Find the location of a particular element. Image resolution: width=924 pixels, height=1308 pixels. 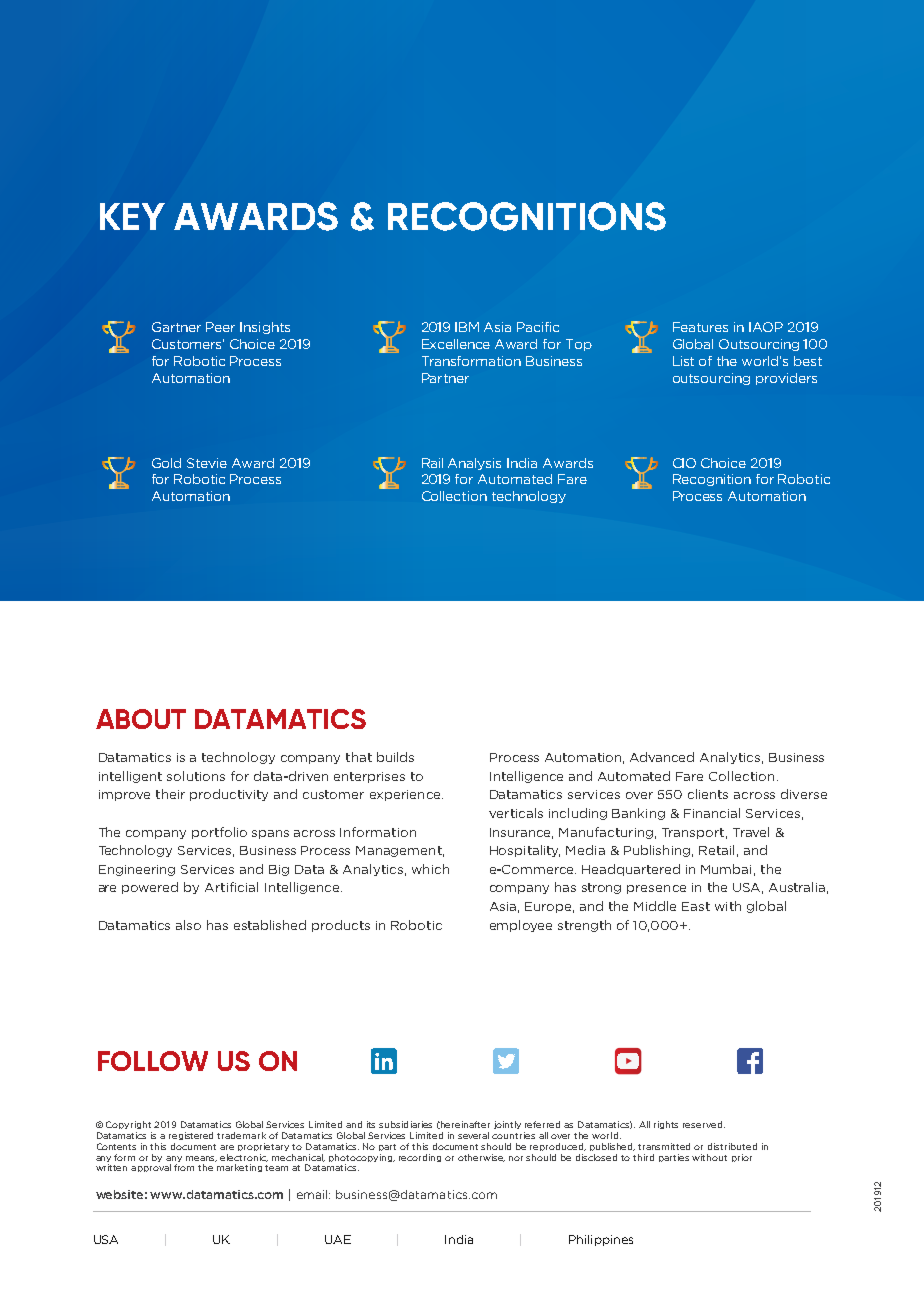

Analysis is located at coordinates (474, 464).
